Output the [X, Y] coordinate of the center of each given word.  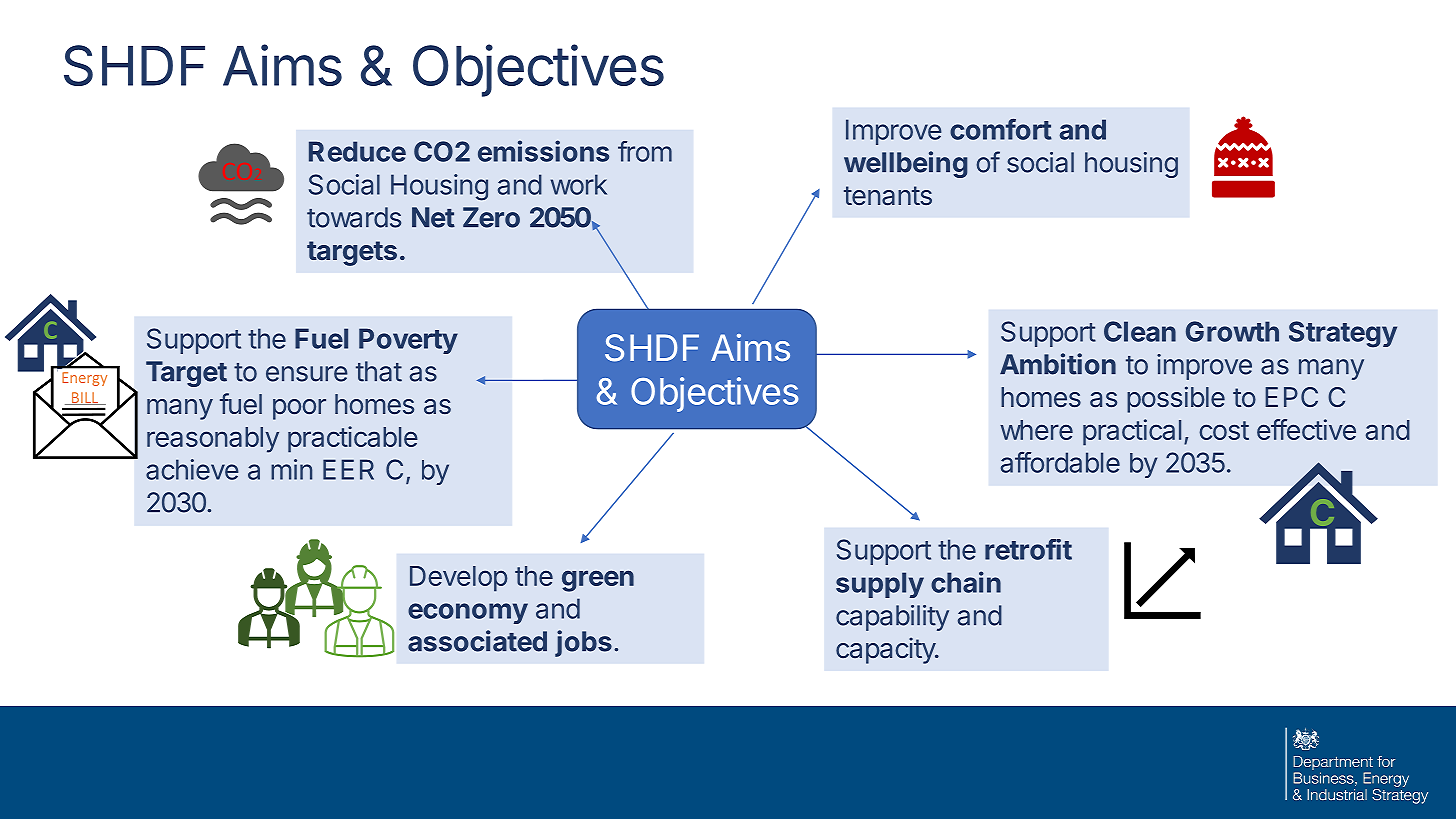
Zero [491, 217]
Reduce [357, 151]
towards [354, 217]
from [645, 151]
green [598, 581]
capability [892, 618]
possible [1176, 399]
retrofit [1028, 549]
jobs [583, 643]
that [379, 371]
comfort [1001, 129]
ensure [307, 374]
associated [477, 641]
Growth [1232, 331]
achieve [192, 469]
